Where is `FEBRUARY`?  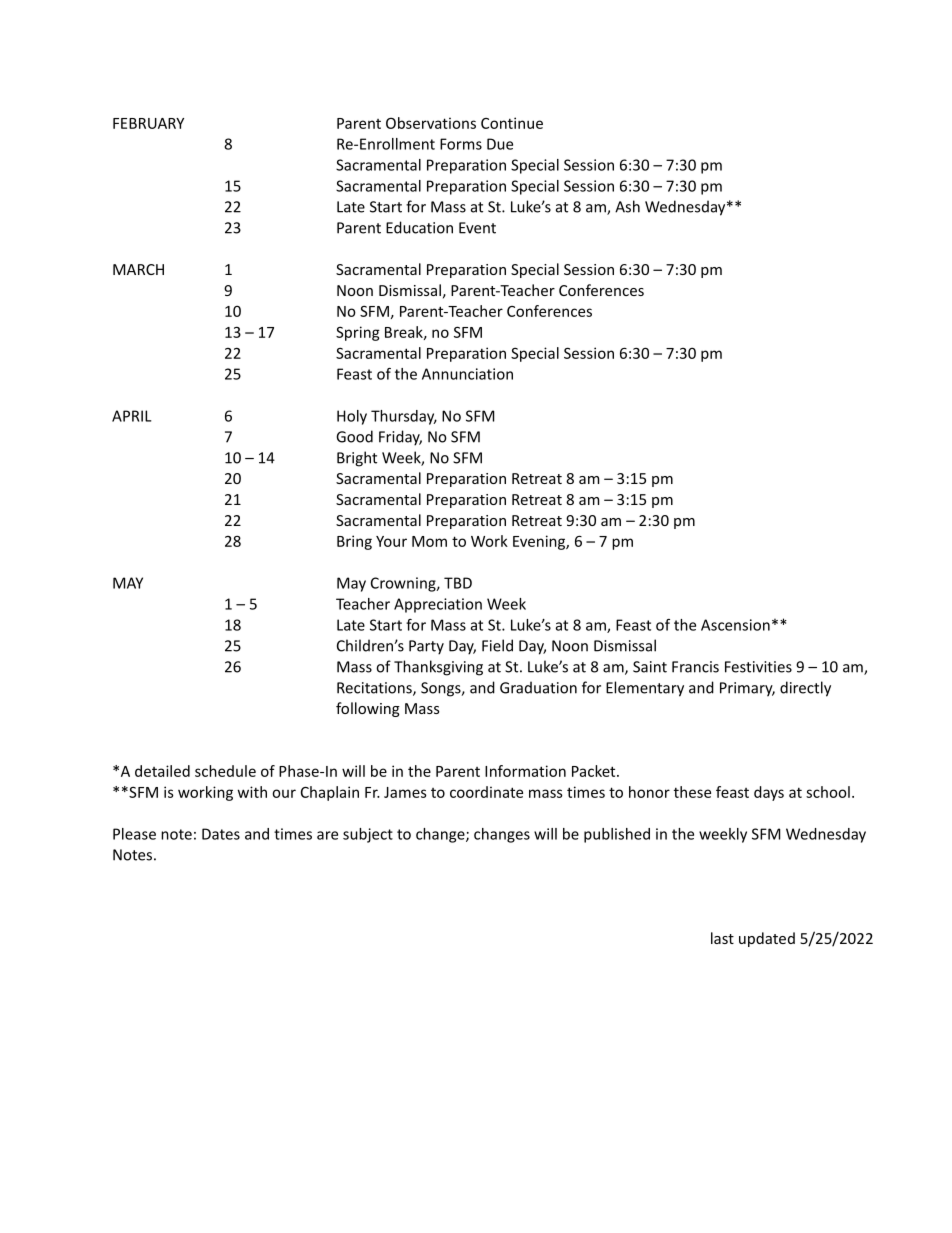
FEBRUARY is located at coordinates (148, 123).
